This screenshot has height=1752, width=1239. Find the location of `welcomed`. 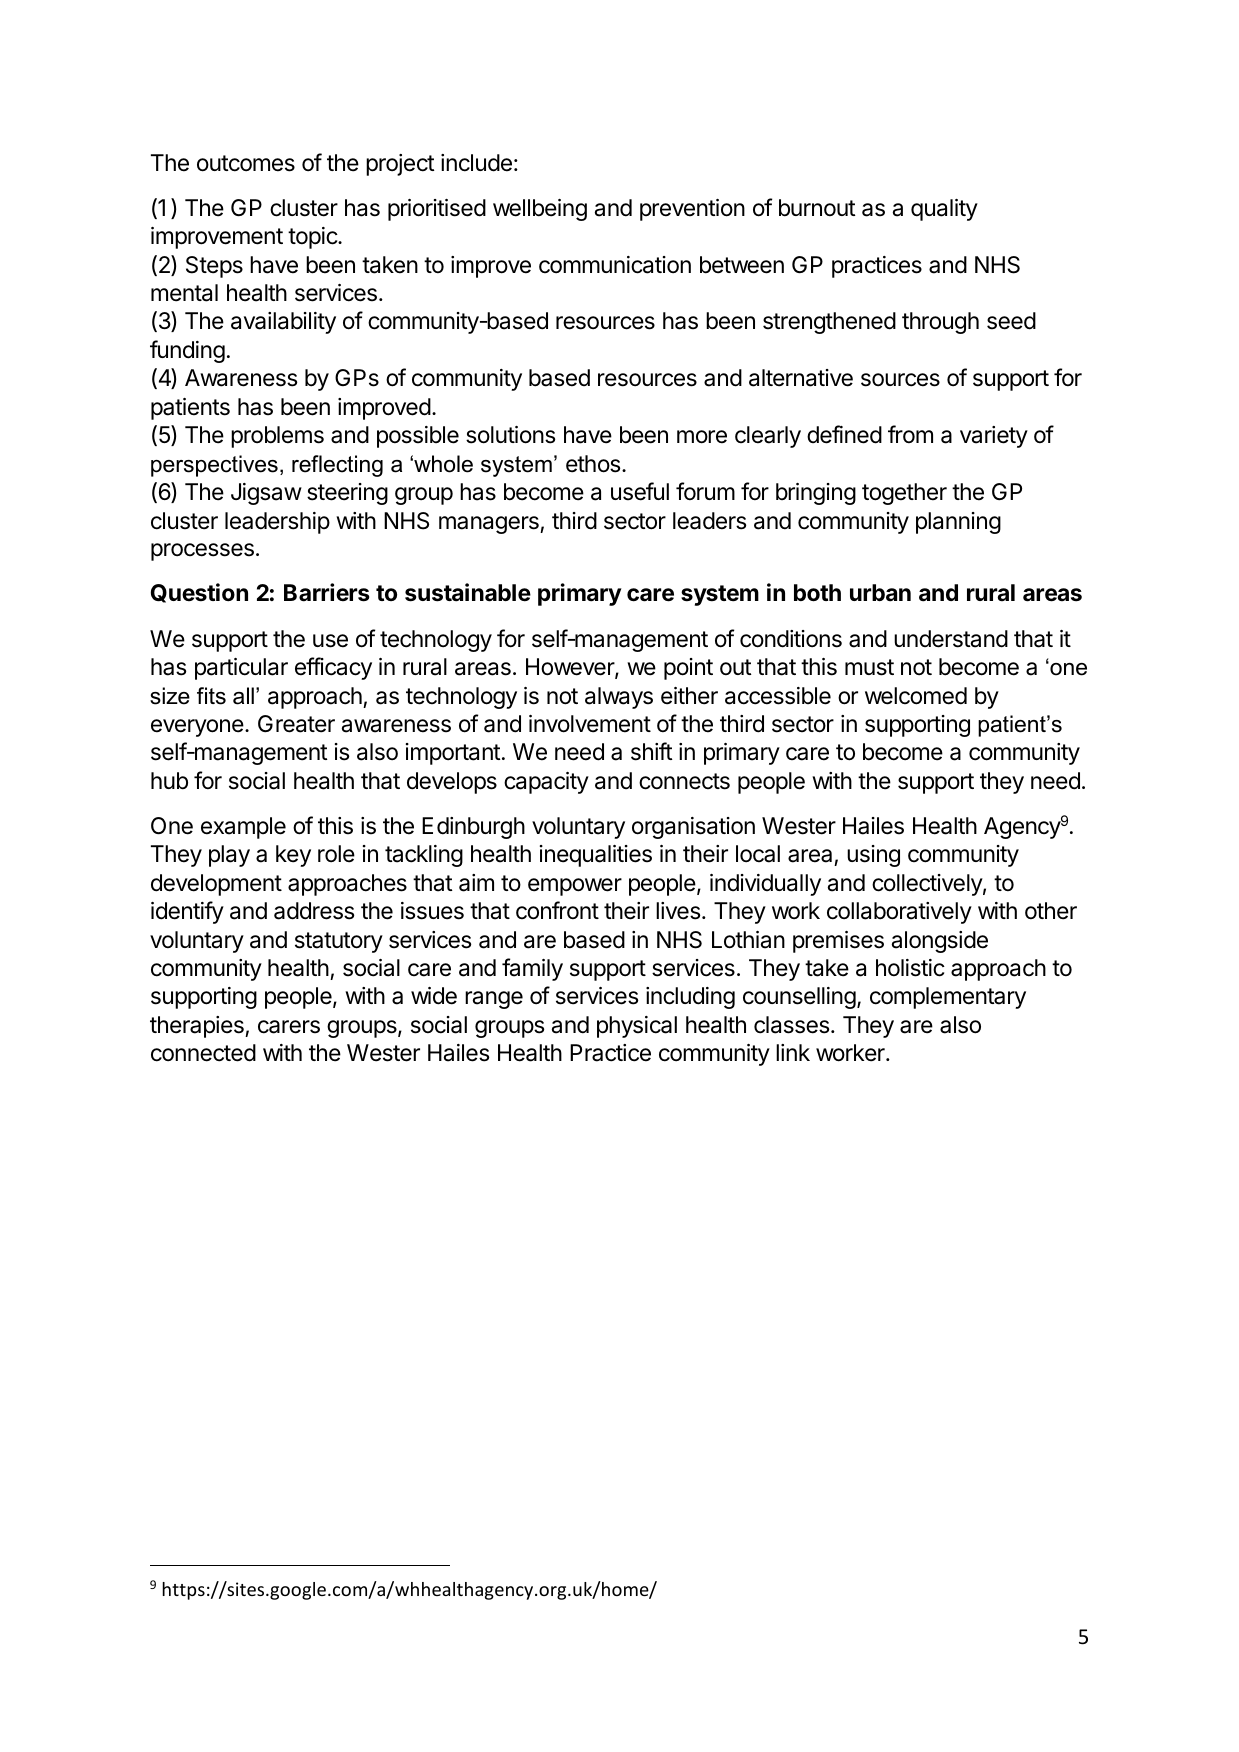

welcomed is located at coordinates (916, 696).
